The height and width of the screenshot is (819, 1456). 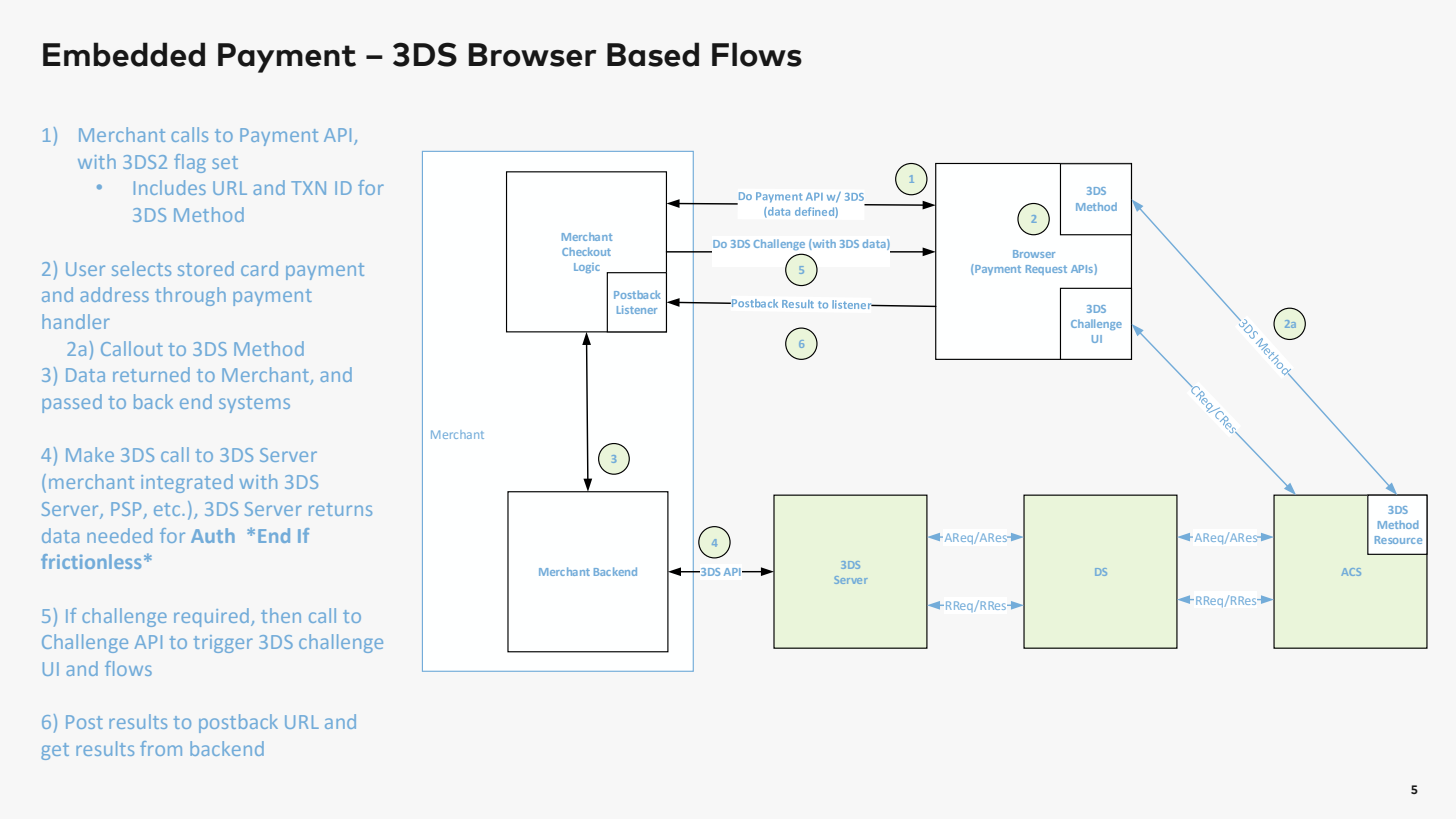 I want to click on Request, so click(x=1046, y=270).
